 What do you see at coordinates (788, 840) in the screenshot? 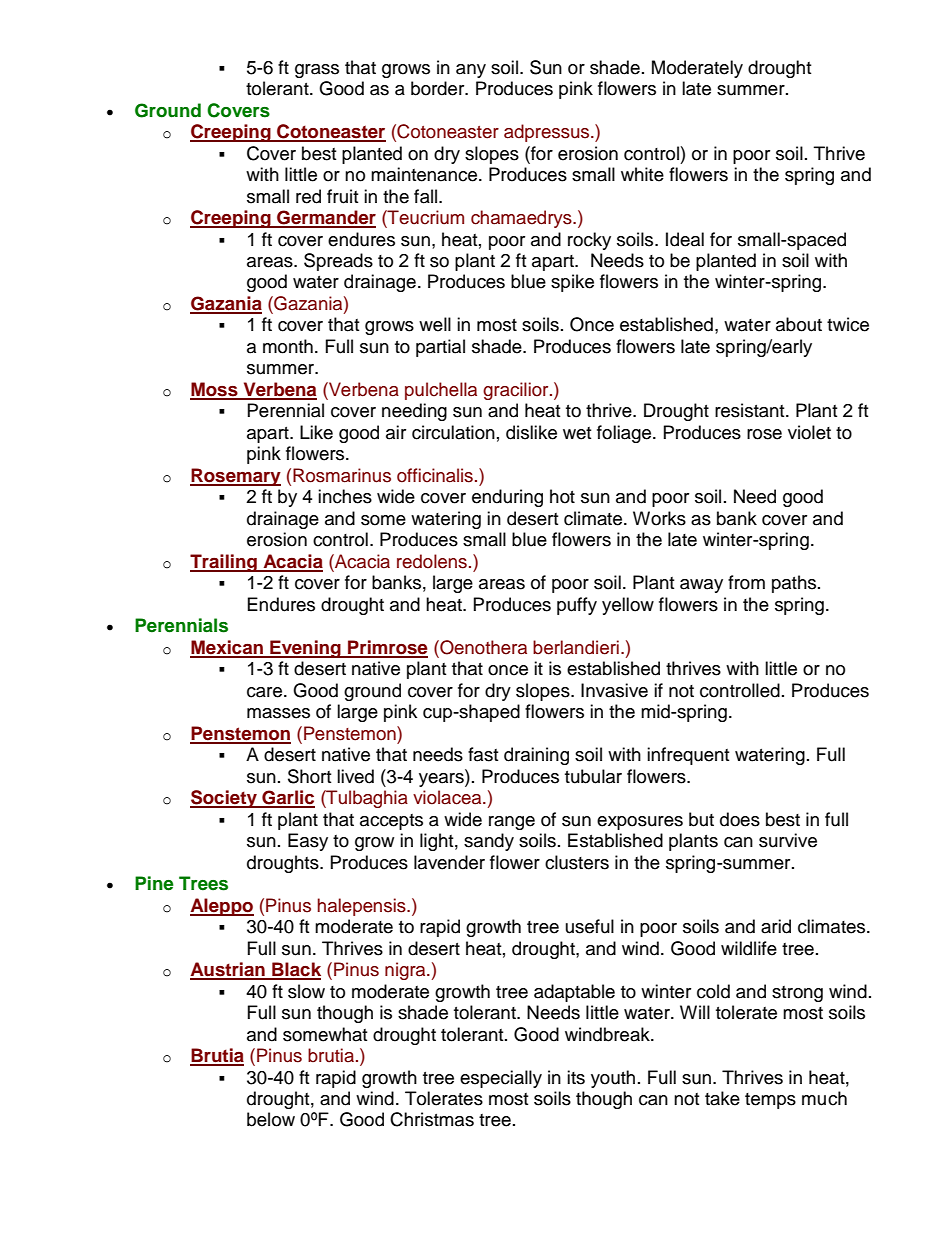
I see `survive` at bounding box center [788, 840].
